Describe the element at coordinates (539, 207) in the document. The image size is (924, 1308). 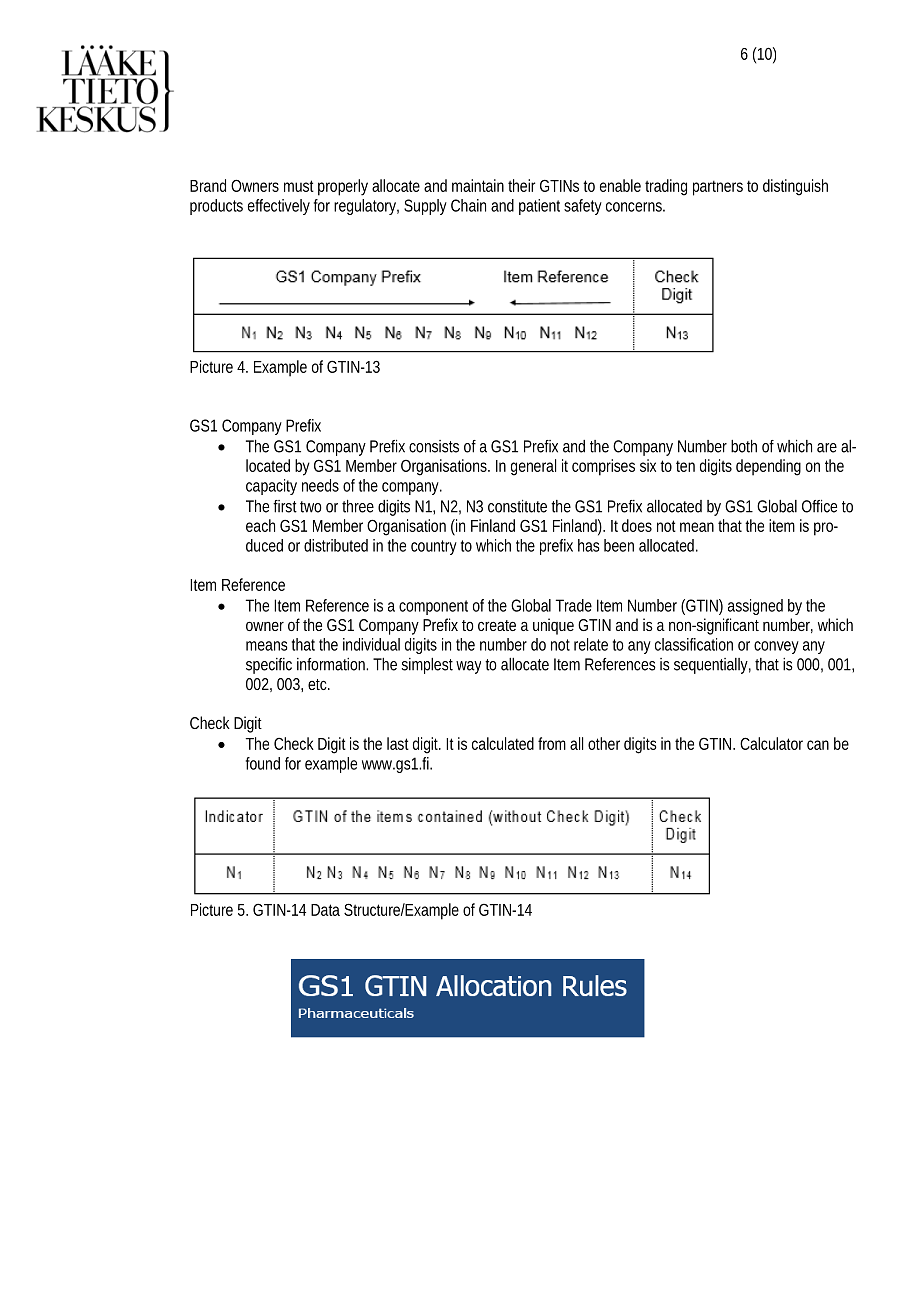
I see `patient` at that location.
